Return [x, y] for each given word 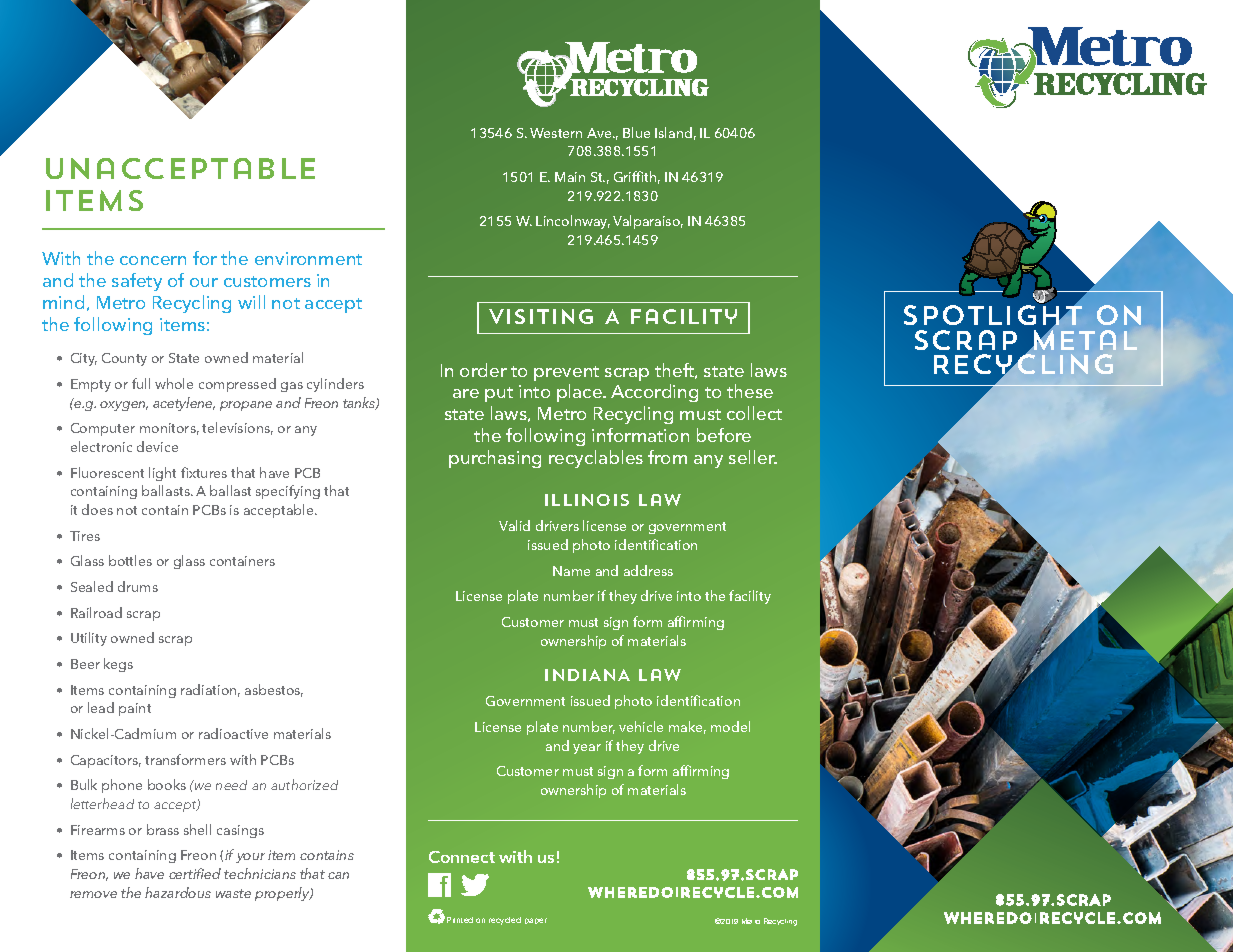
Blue [636, 132]
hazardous [178, 892]
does [97, 509]
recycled [505, 921]
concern [153, 260]
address [648, 570]
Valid [514, 525]
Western [556, 133]
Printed [460, 920]
